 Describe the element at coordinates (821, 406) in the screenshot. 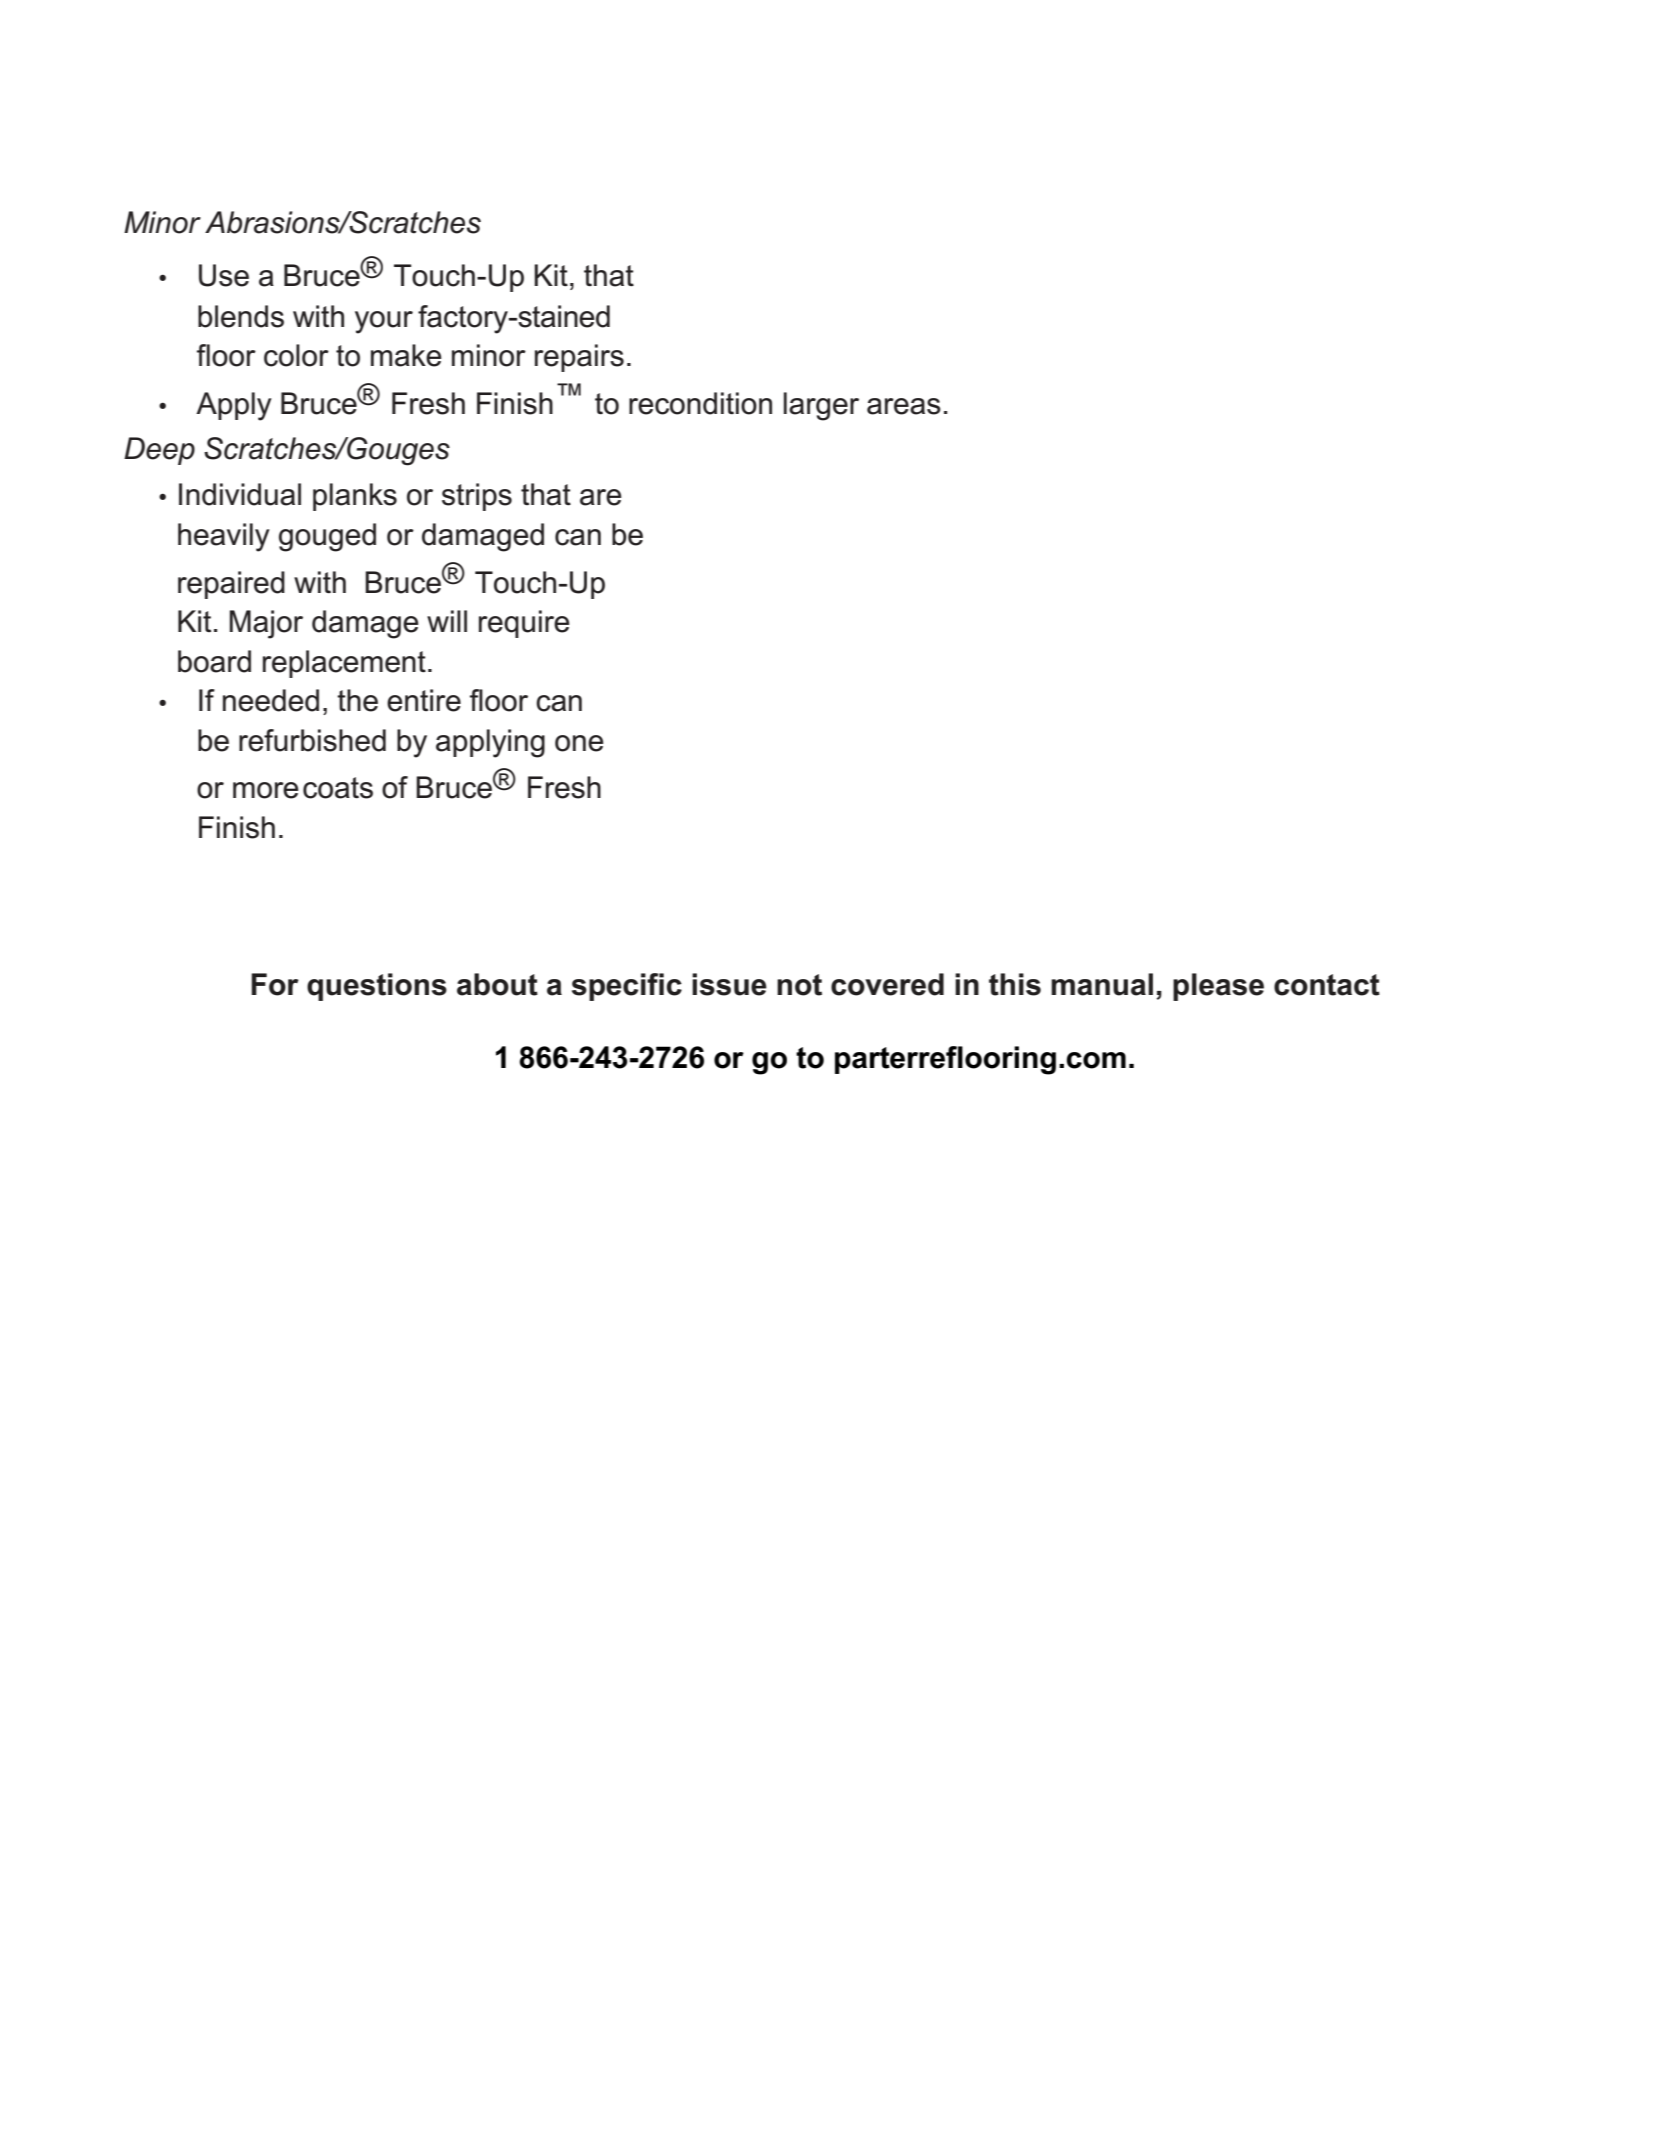

I see `larger` at that location.
